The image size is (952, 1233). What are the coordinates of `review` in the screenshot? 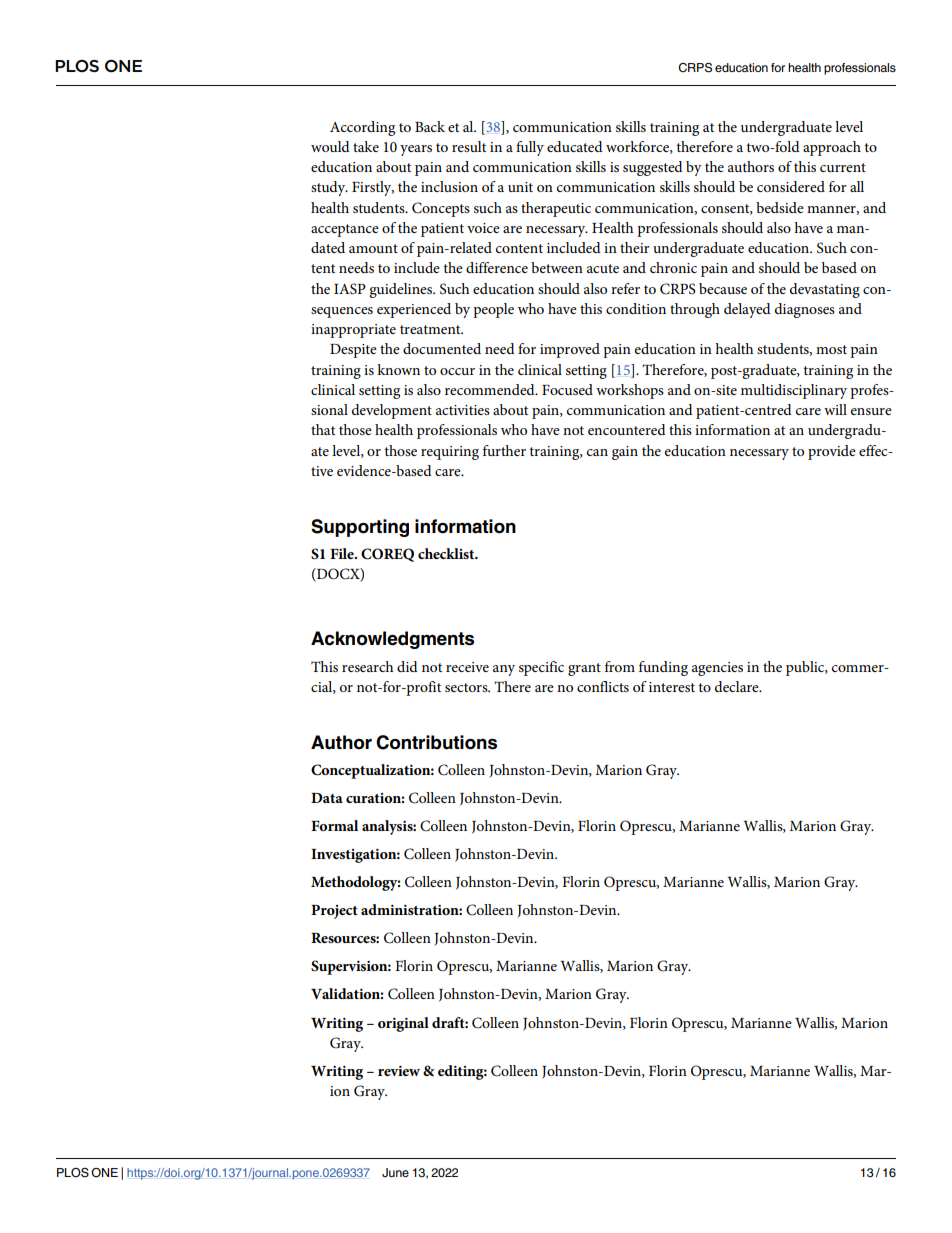 It's located at (399, 1071).
